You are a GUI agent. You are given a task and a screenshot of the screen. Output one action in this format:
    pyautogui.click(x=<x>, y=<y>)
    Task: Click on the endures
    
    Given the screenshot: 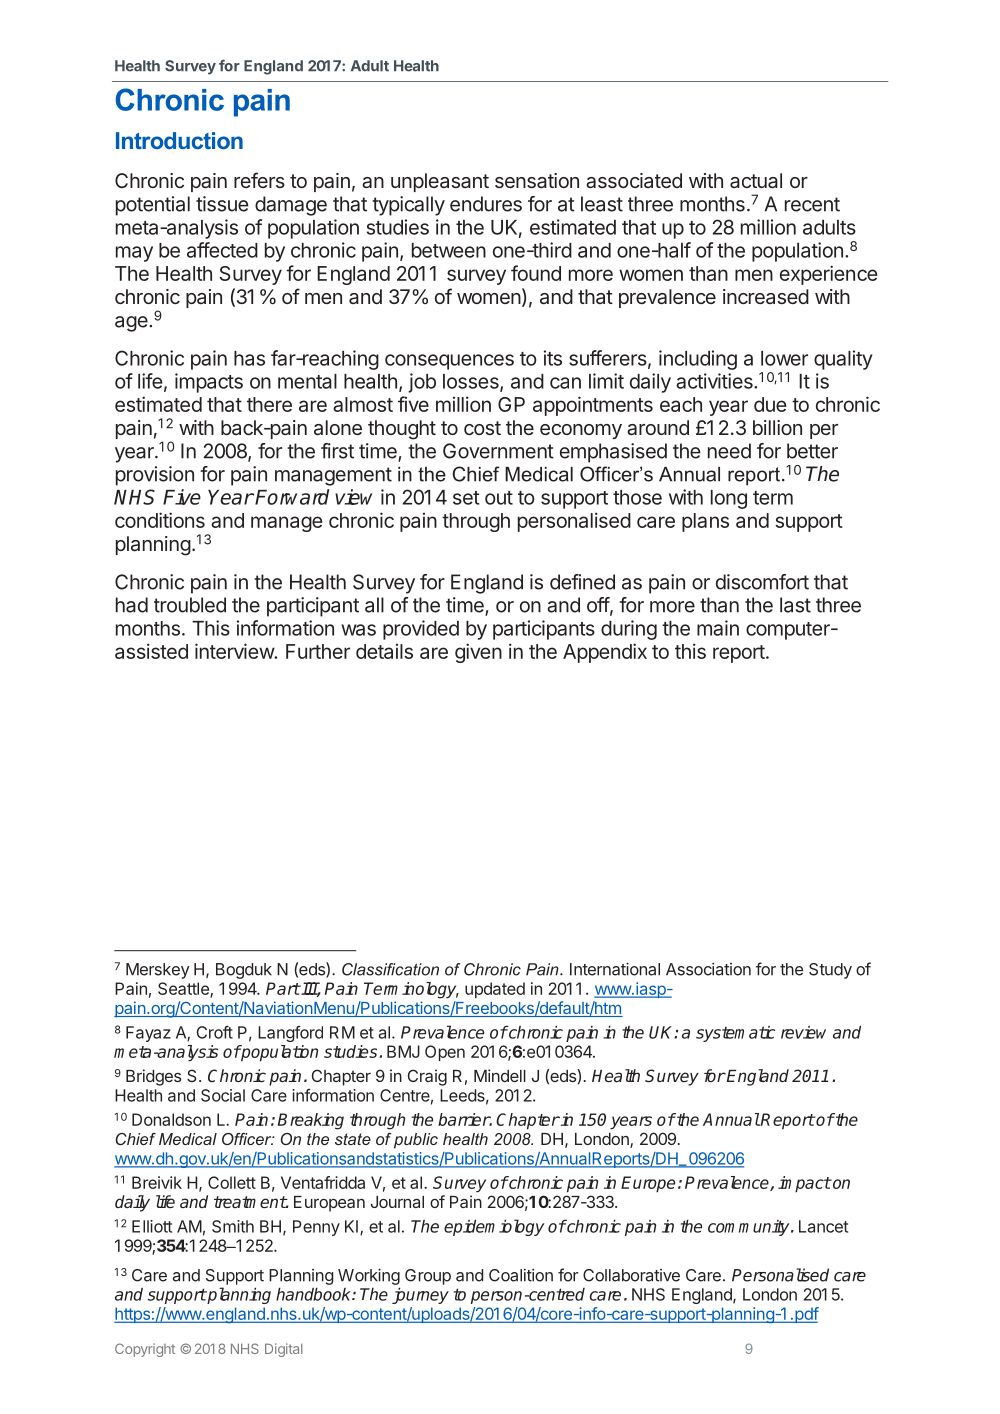 What is the action you would take?
    pyautogui.click(x=486, y=204)
